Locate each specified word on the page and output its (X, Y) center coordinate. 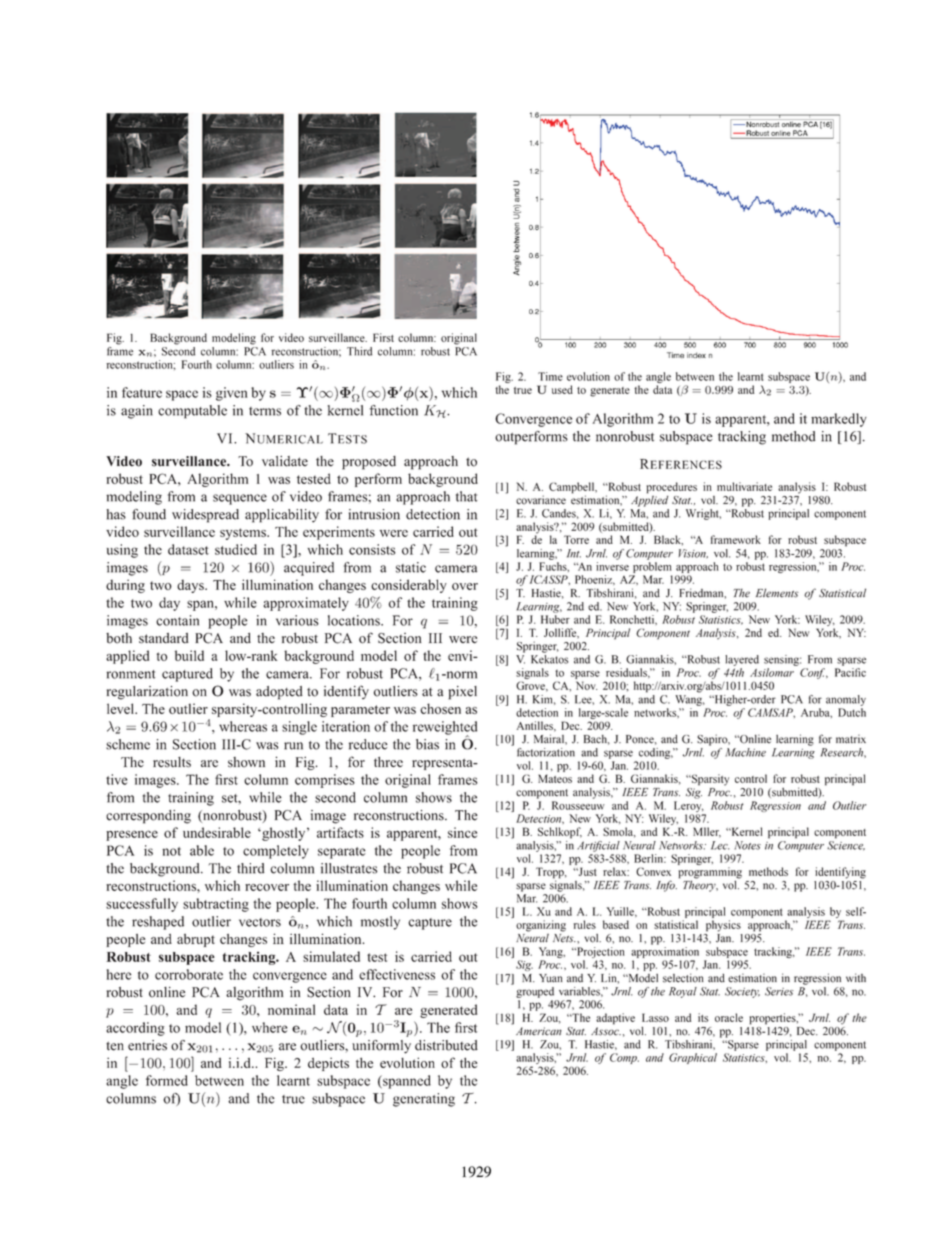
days (191, 586)
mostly (380, 923)
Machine (745, 752)
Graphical (693, 1058)
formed (167, 1080)
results (172, 762)
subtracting (216, 905)
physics (723, 926)
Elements (777, 593)
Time (550, 376)
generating (424, 1100)
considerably (409, 586)
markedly (839, 420)
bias (427, 744)
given (232, 394)
